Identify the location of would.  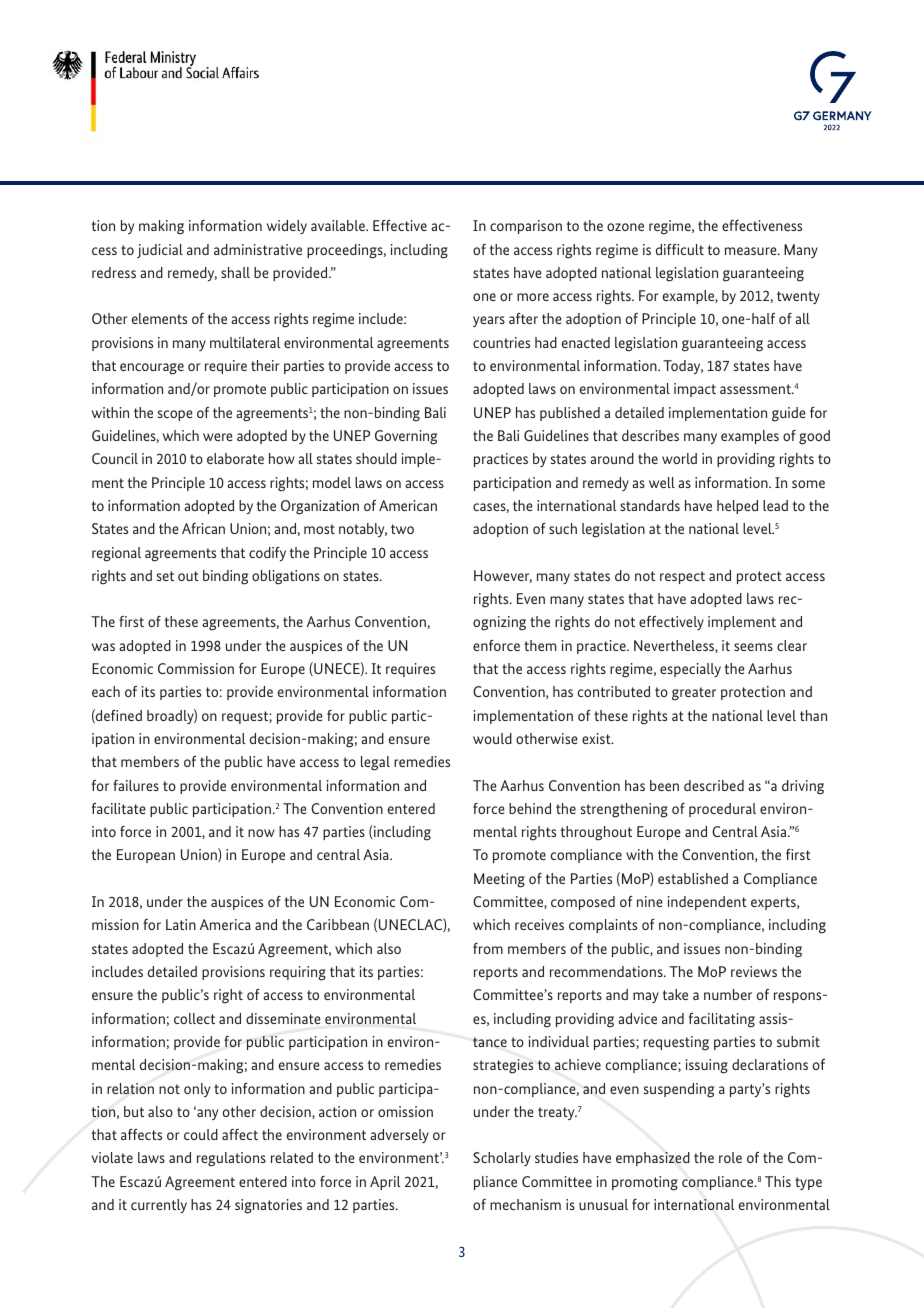
(492, 738).
